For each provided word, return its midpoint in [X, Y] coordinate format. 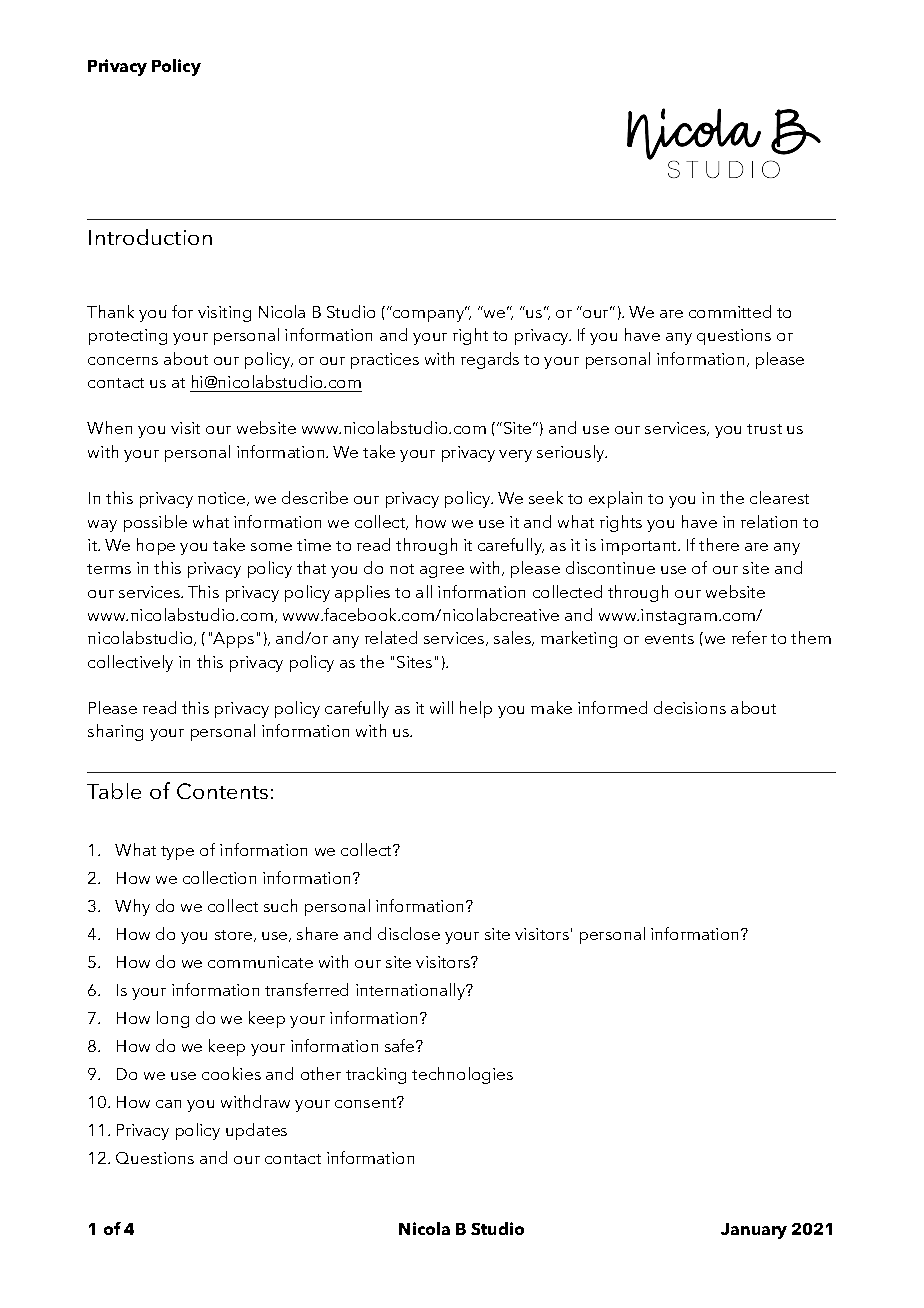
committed [730, 311]
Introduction [150, 237]
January [754, 1231]
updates [256, 1131]
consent [367, 1102]
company [429, 315]
